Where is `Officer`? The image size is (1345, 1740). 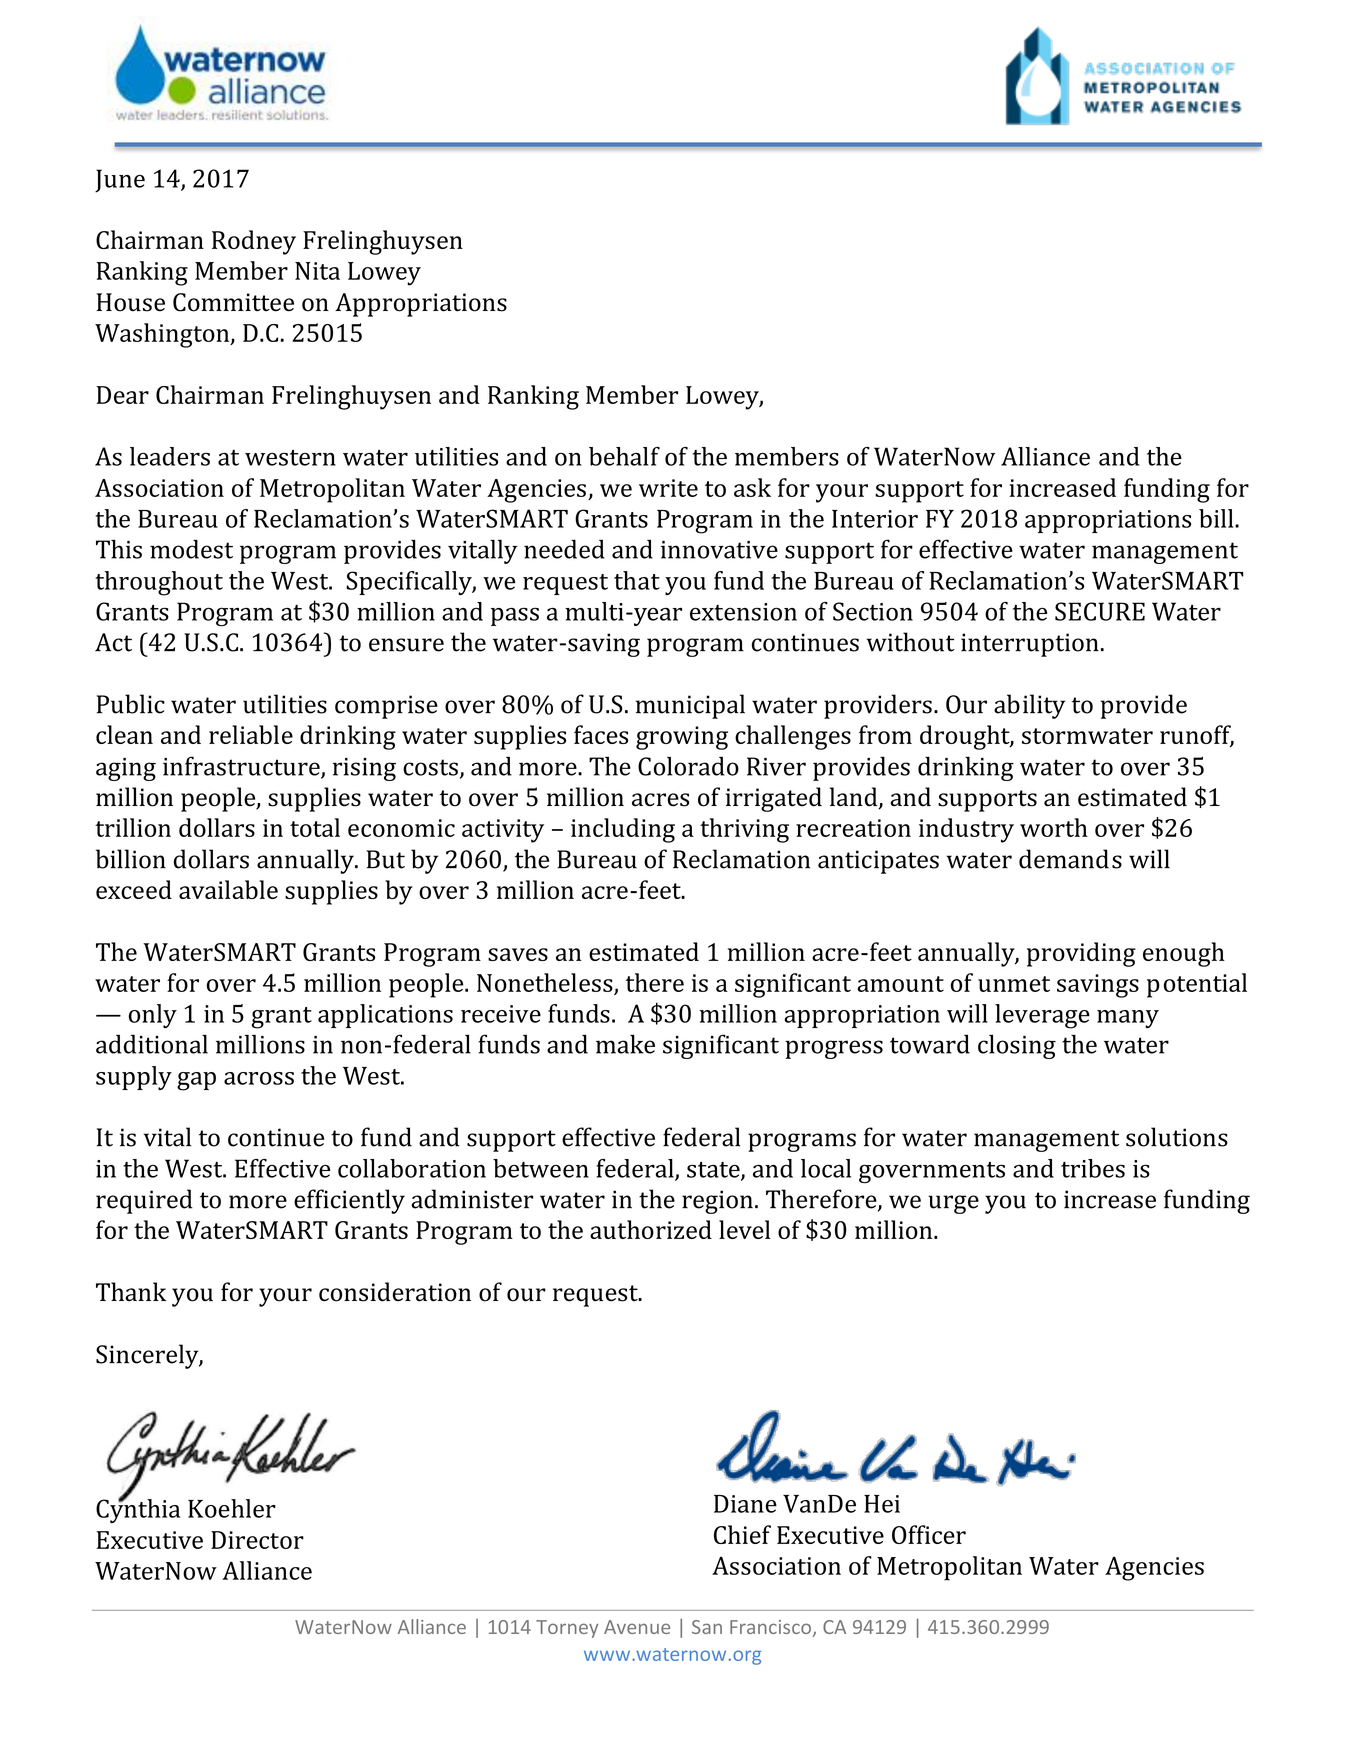
Officer is located at coordinates (929, 1534).
